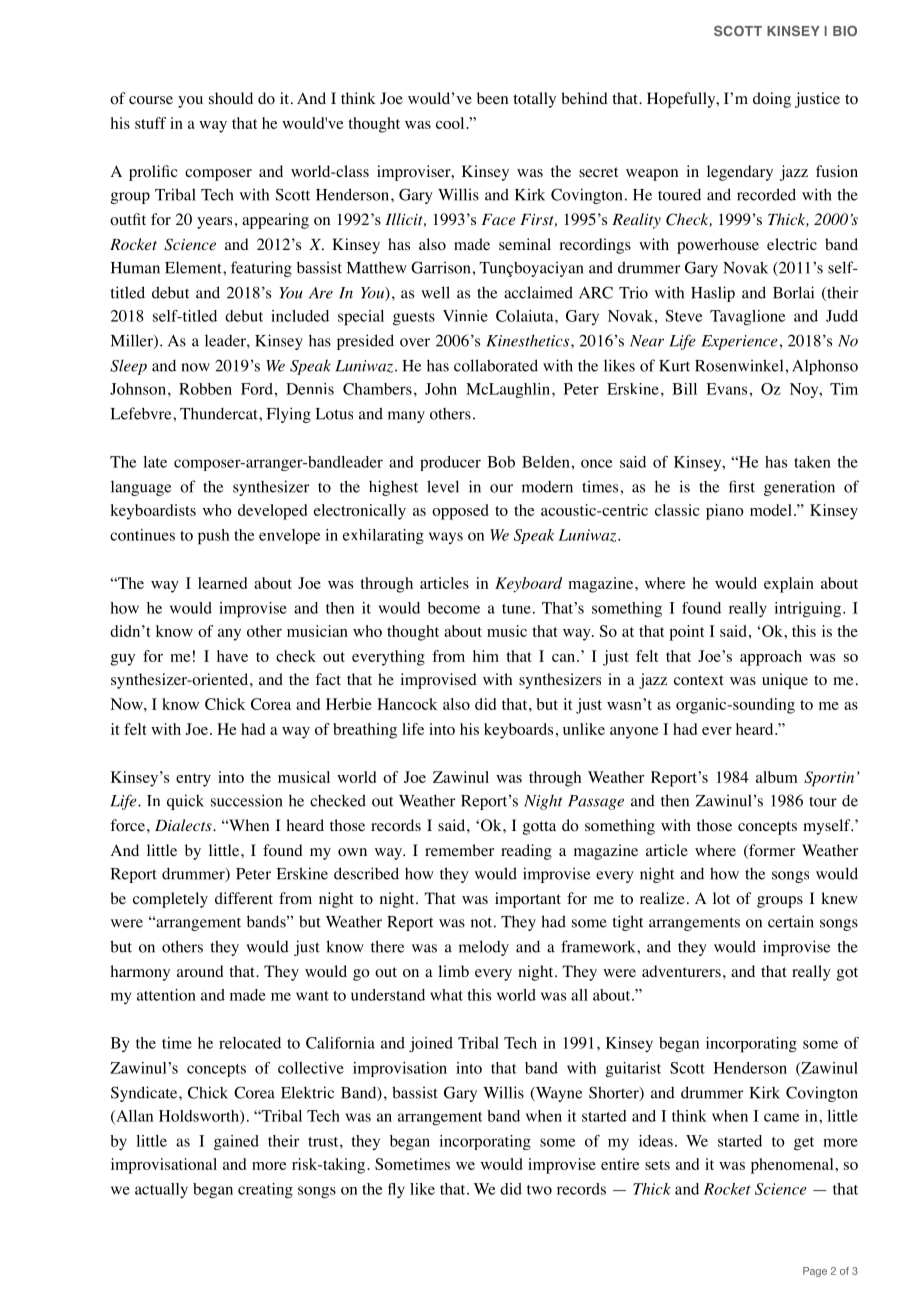  What do you see at coordinates (486, 656) in the image?
I see `him` at bounding box center [486, 656].
